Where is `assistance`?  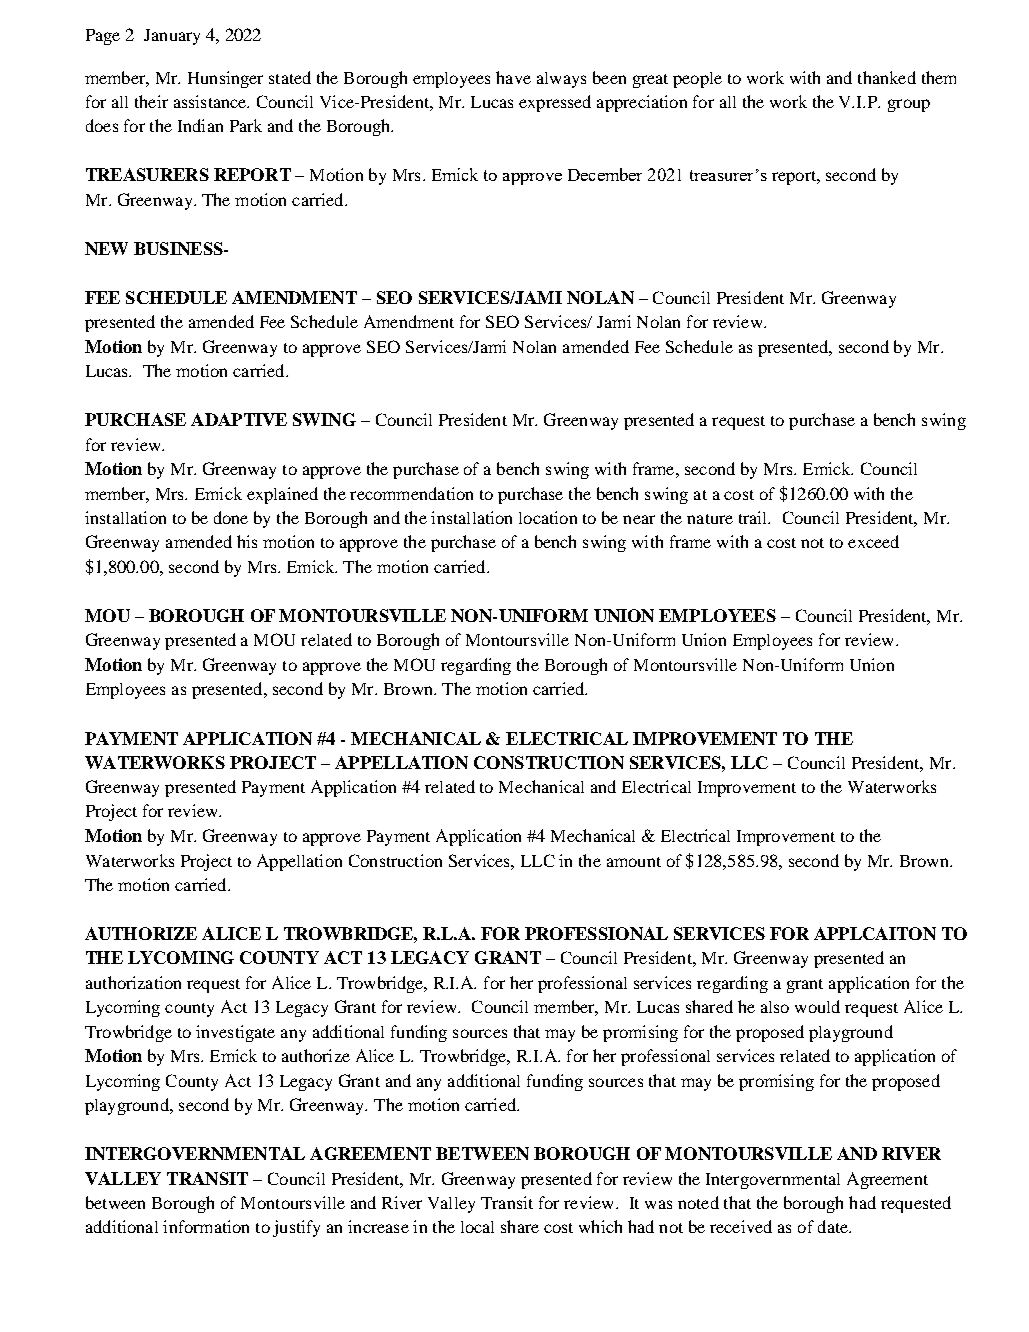
assistance is located at coordinates (211, 101).
